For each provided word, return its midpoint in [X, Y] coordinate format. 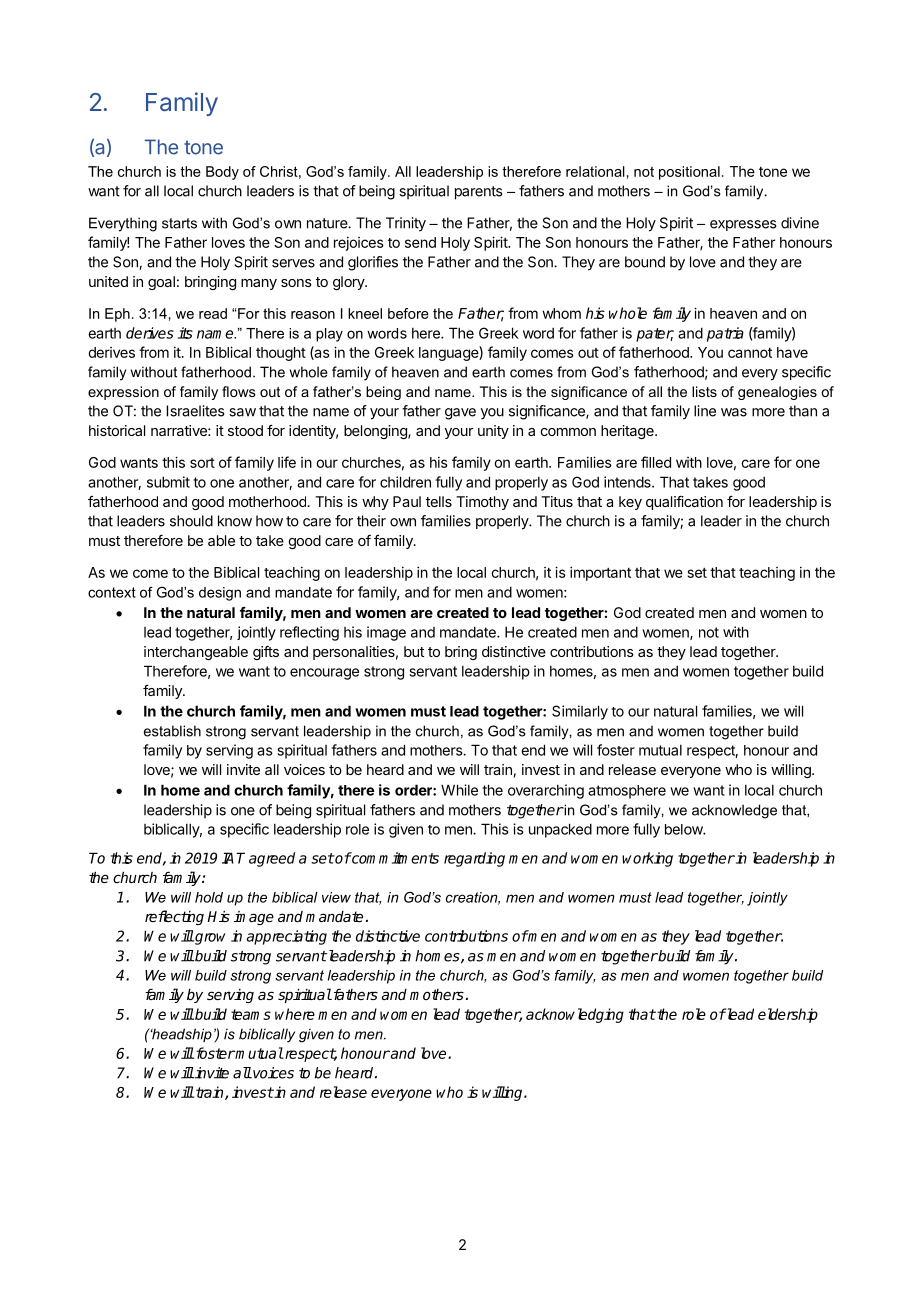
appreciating [286, 937]
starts [179, 223]
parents [478, 193]
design [220, 594]
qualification [684, 503]
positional [689, 173]
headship [181, 1035]
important [600, 573]
